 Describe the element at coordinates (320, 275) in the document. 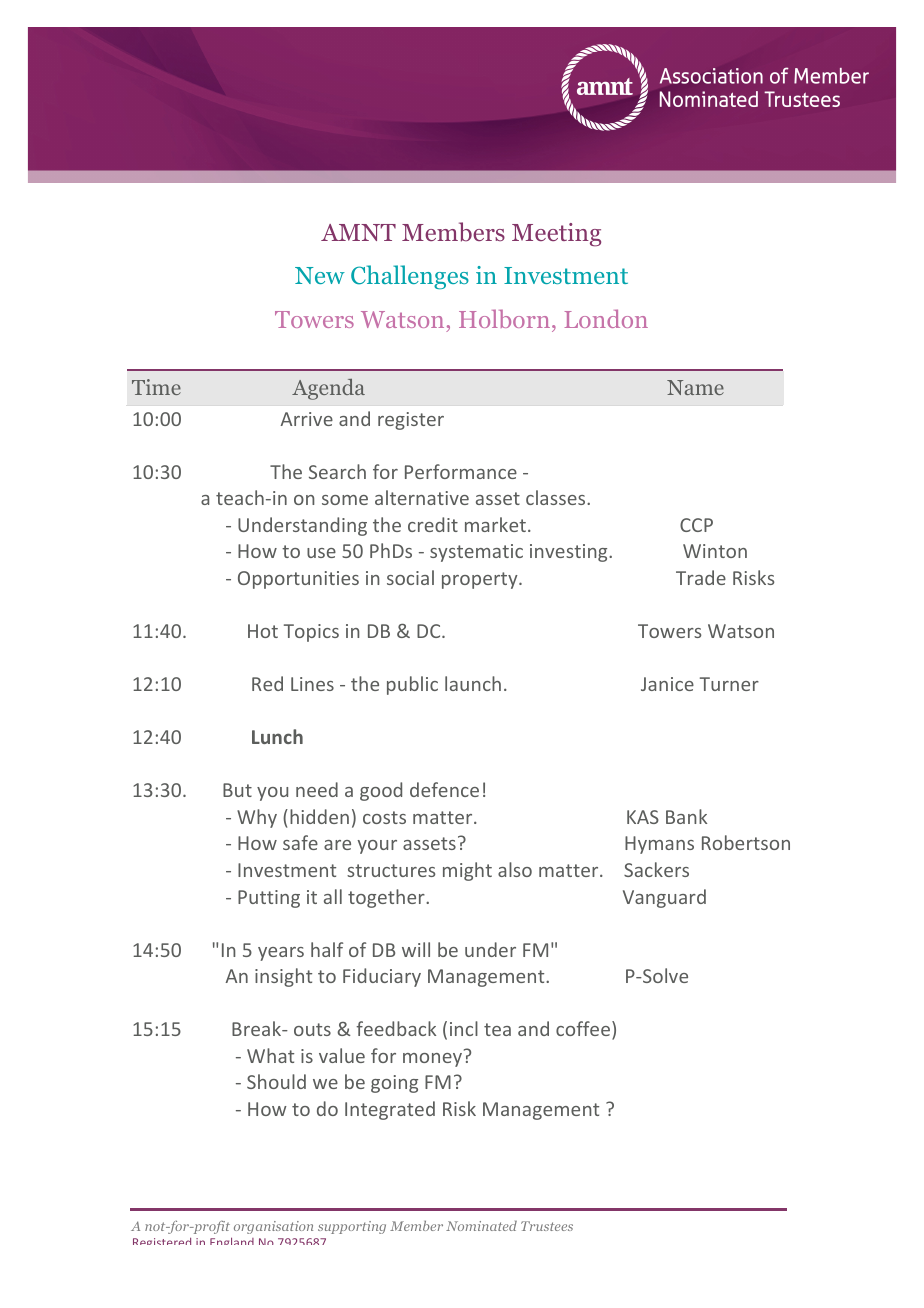

I see `New` at that location.
